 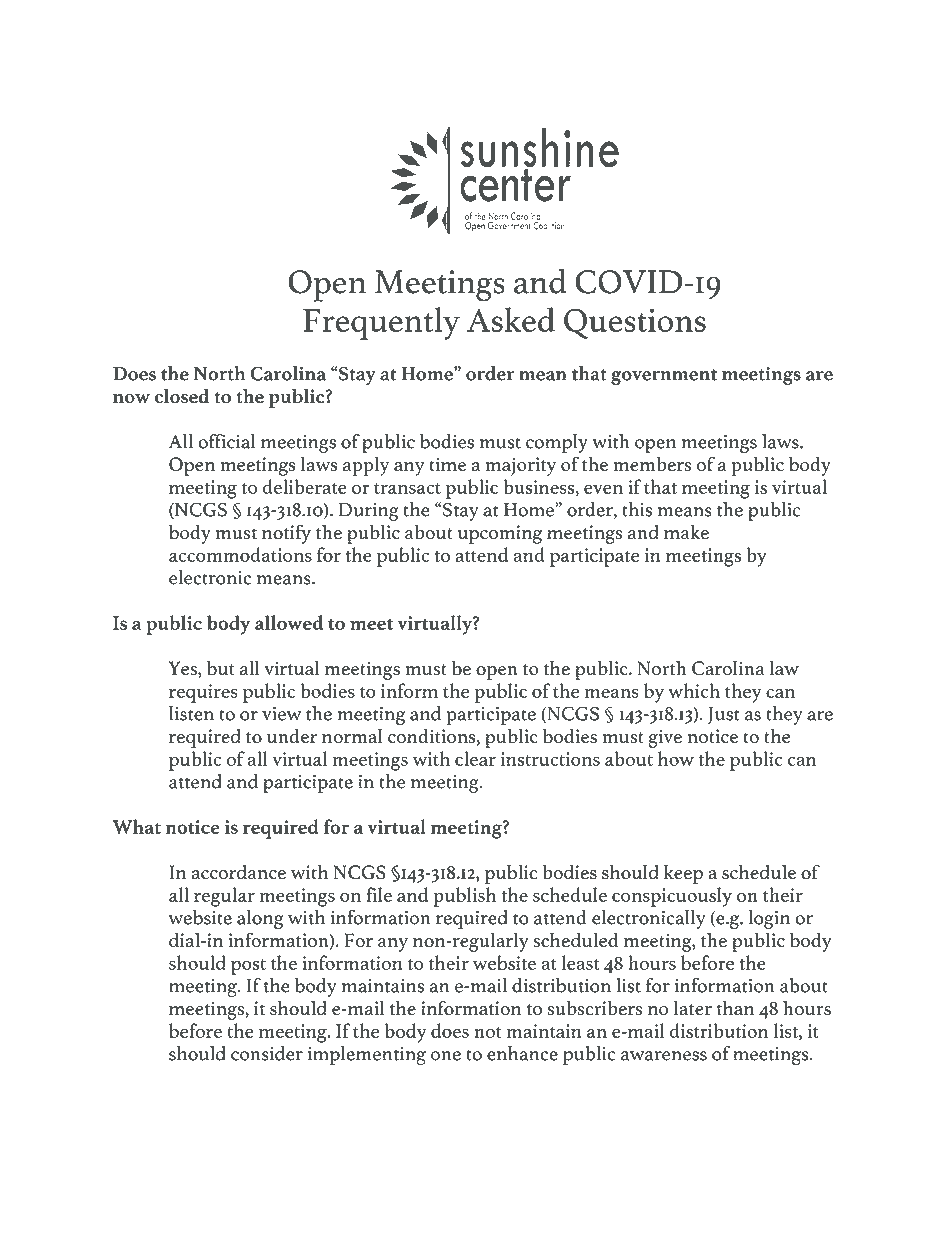 I want to click on members, so click(x=652, y=464).
